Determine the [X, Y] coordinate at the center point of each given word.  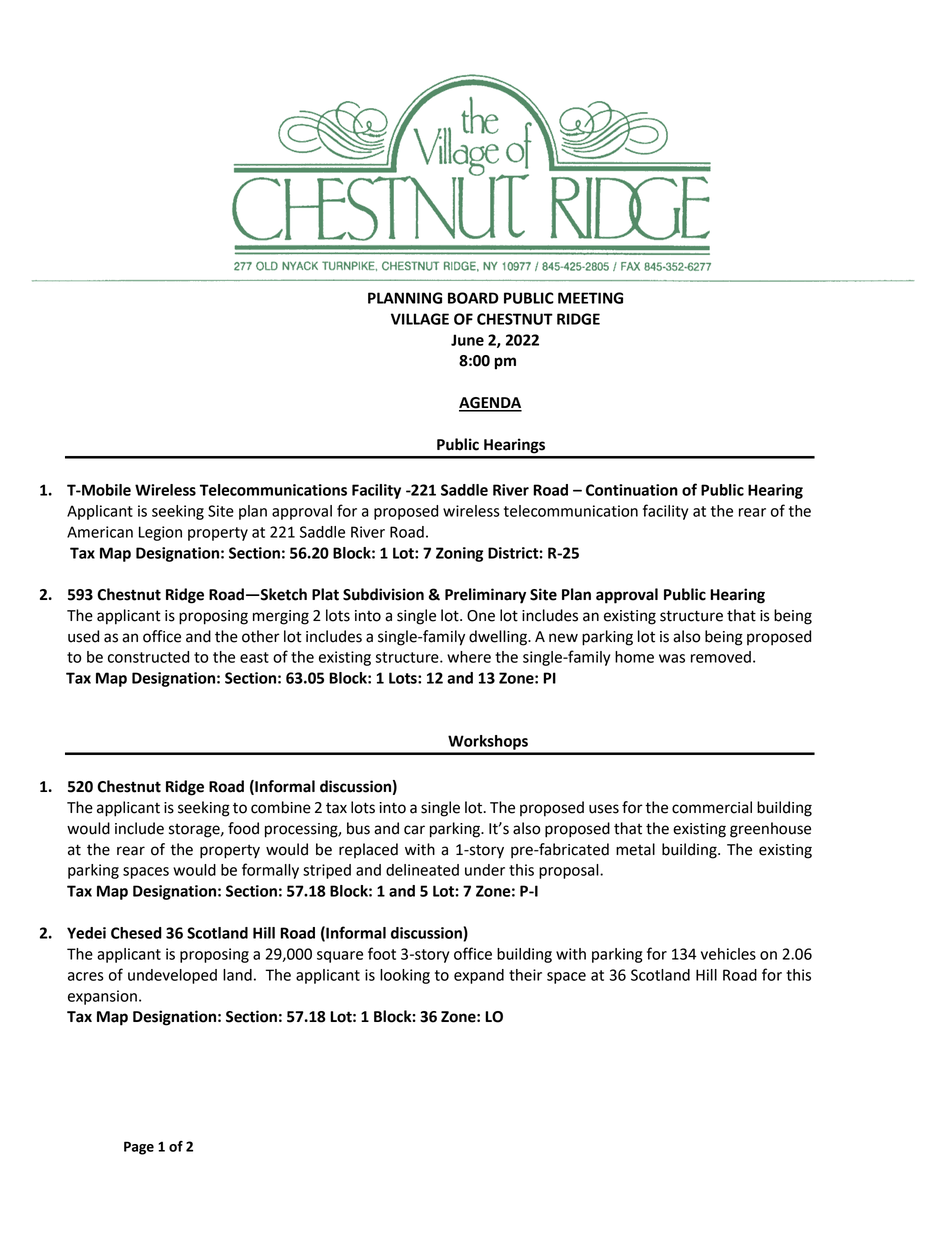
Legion [160, 533]
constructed [148, 657]
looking [405, 976]
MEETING [590, 298]
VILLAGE [420, 319]
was [672, 658]
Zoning [459, 554]
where [469, 657]
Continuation [632, 490]
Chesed [136, 933]
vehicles [728, 954]
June [467, 340]
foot [382, 953]
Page [139, 1148]
